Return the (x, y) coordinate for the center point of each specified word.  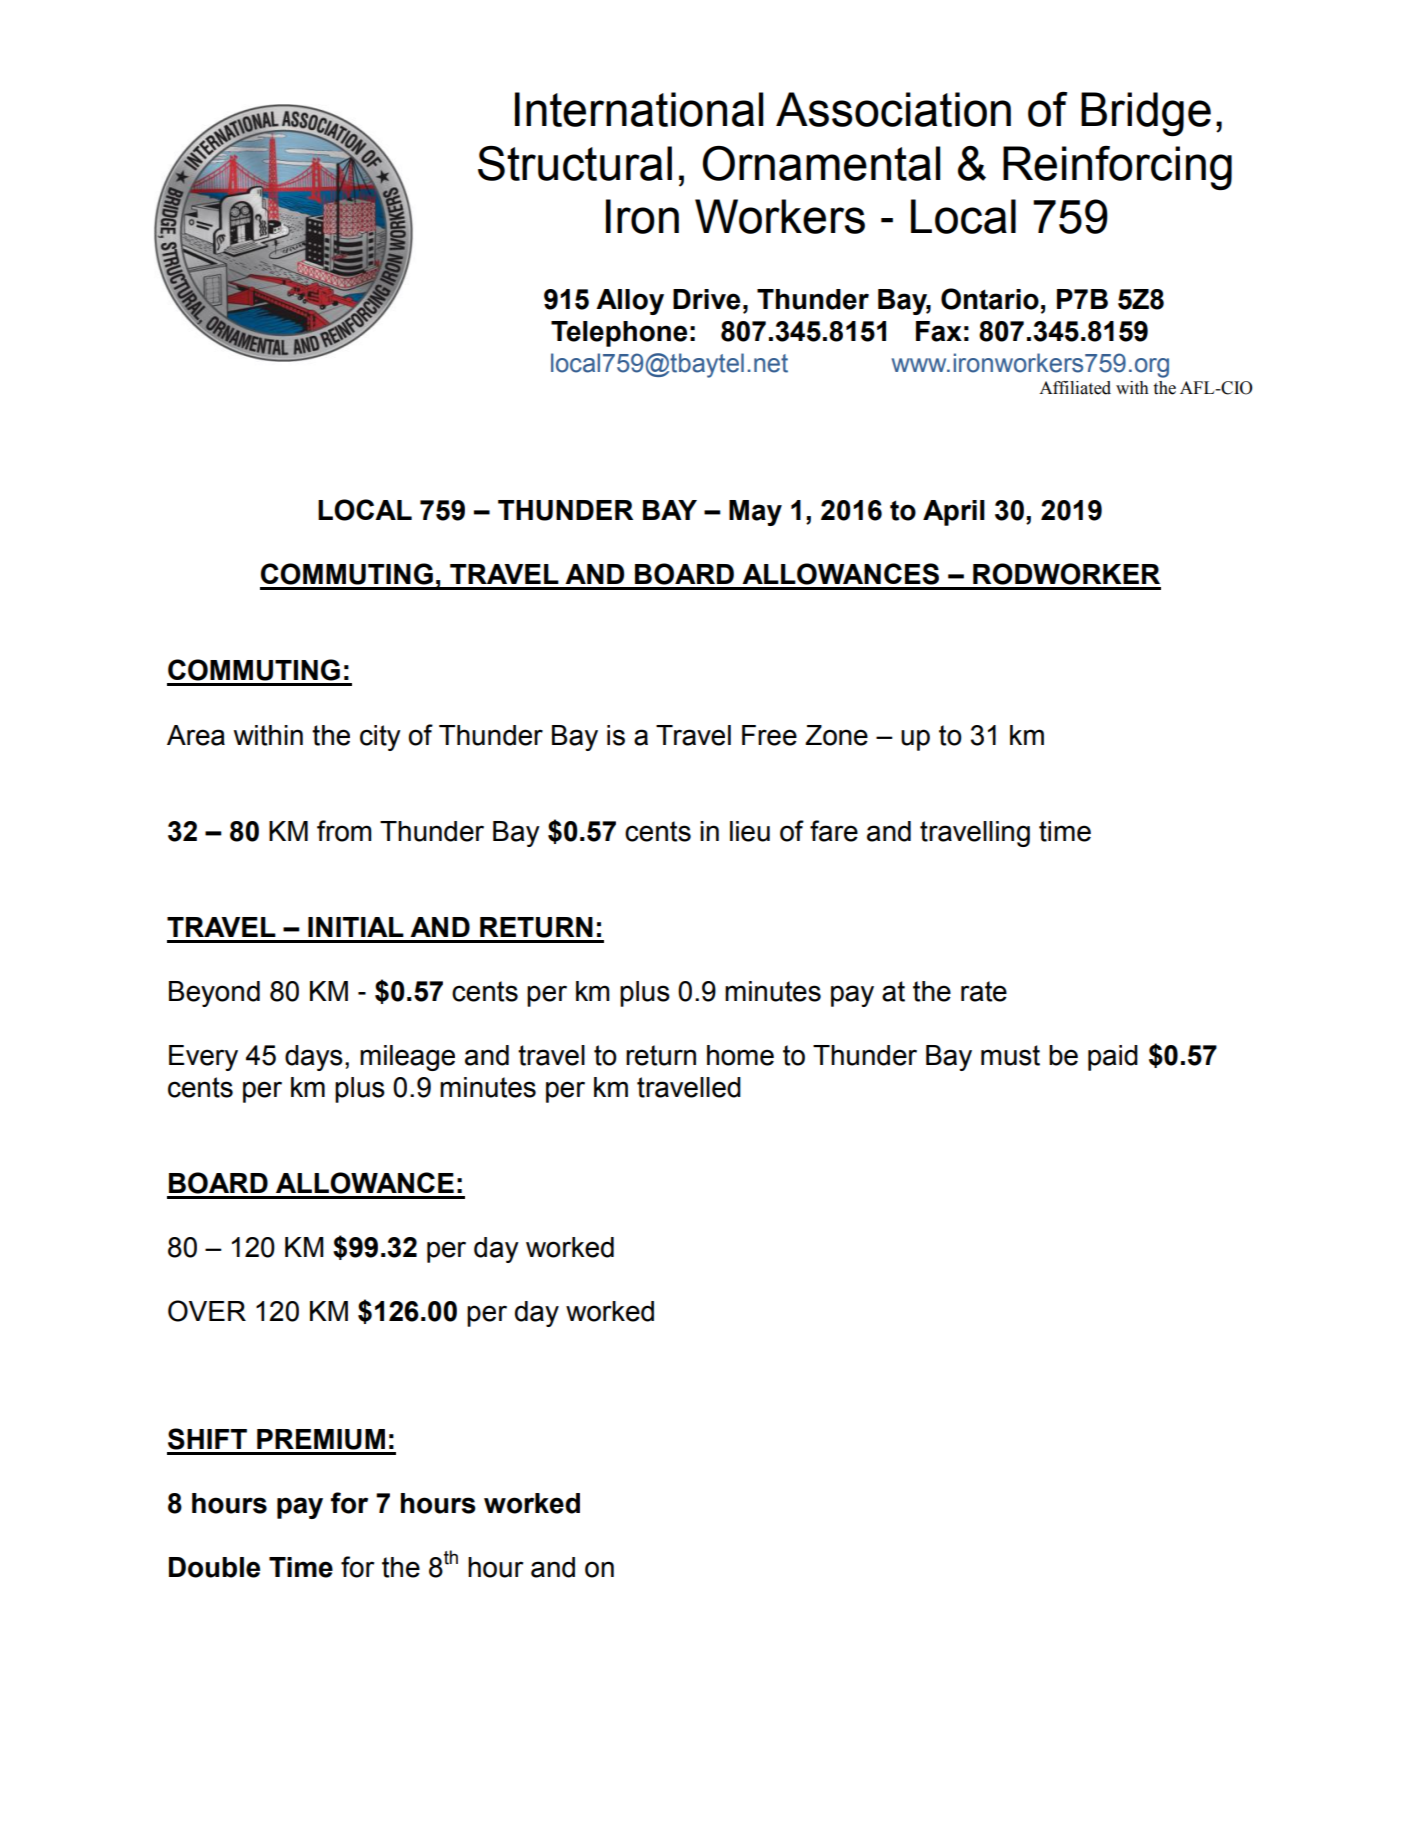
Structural (575, 163)
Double (214, 1567)
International (639, 109)
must (1010, 1055)
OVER (207, 1311)
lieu (750, 831)
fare (834, 831)
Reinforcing (1117, 168)
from (344, 831)
